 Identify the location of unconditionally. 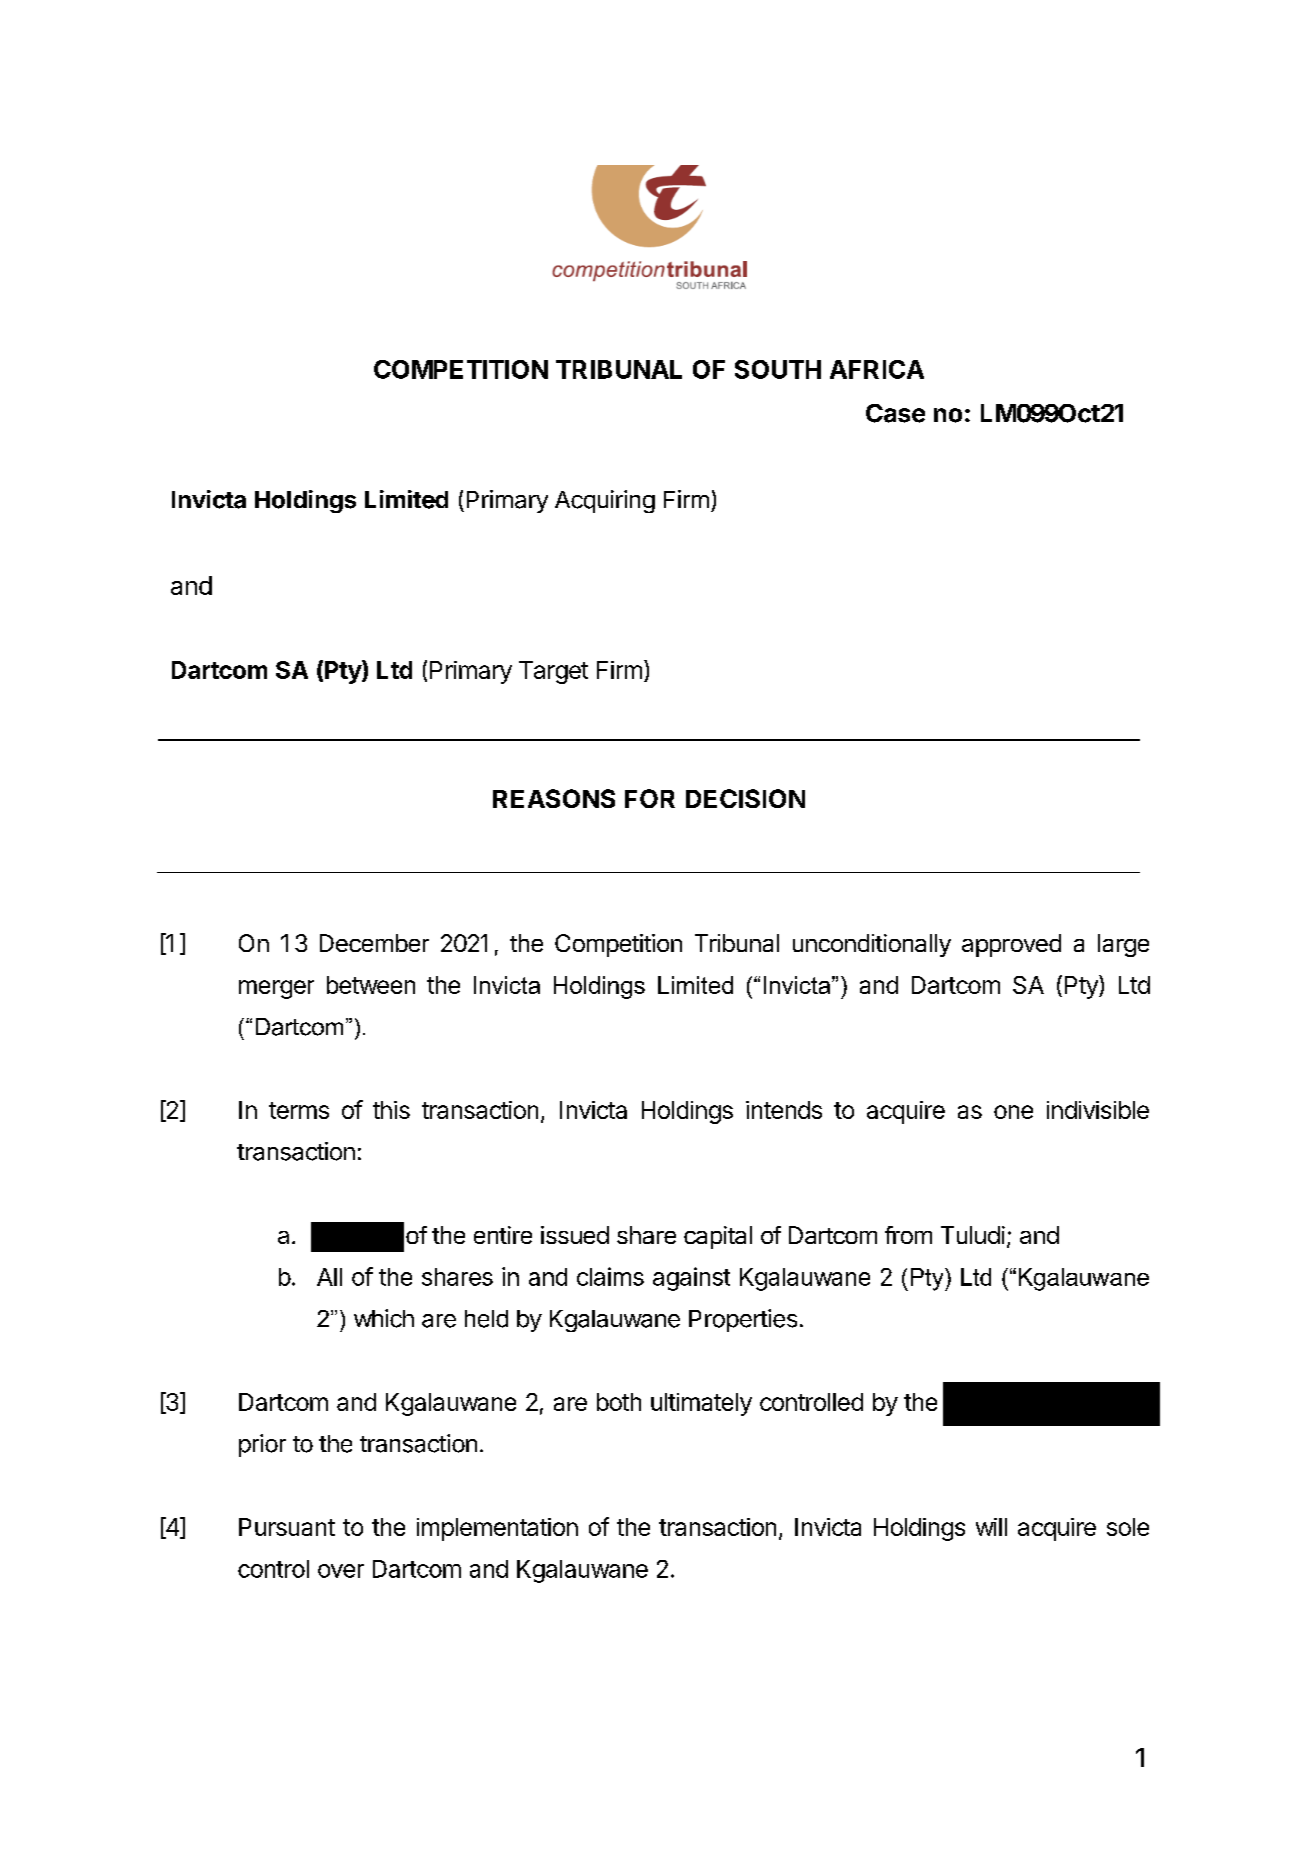
(872, 945).
